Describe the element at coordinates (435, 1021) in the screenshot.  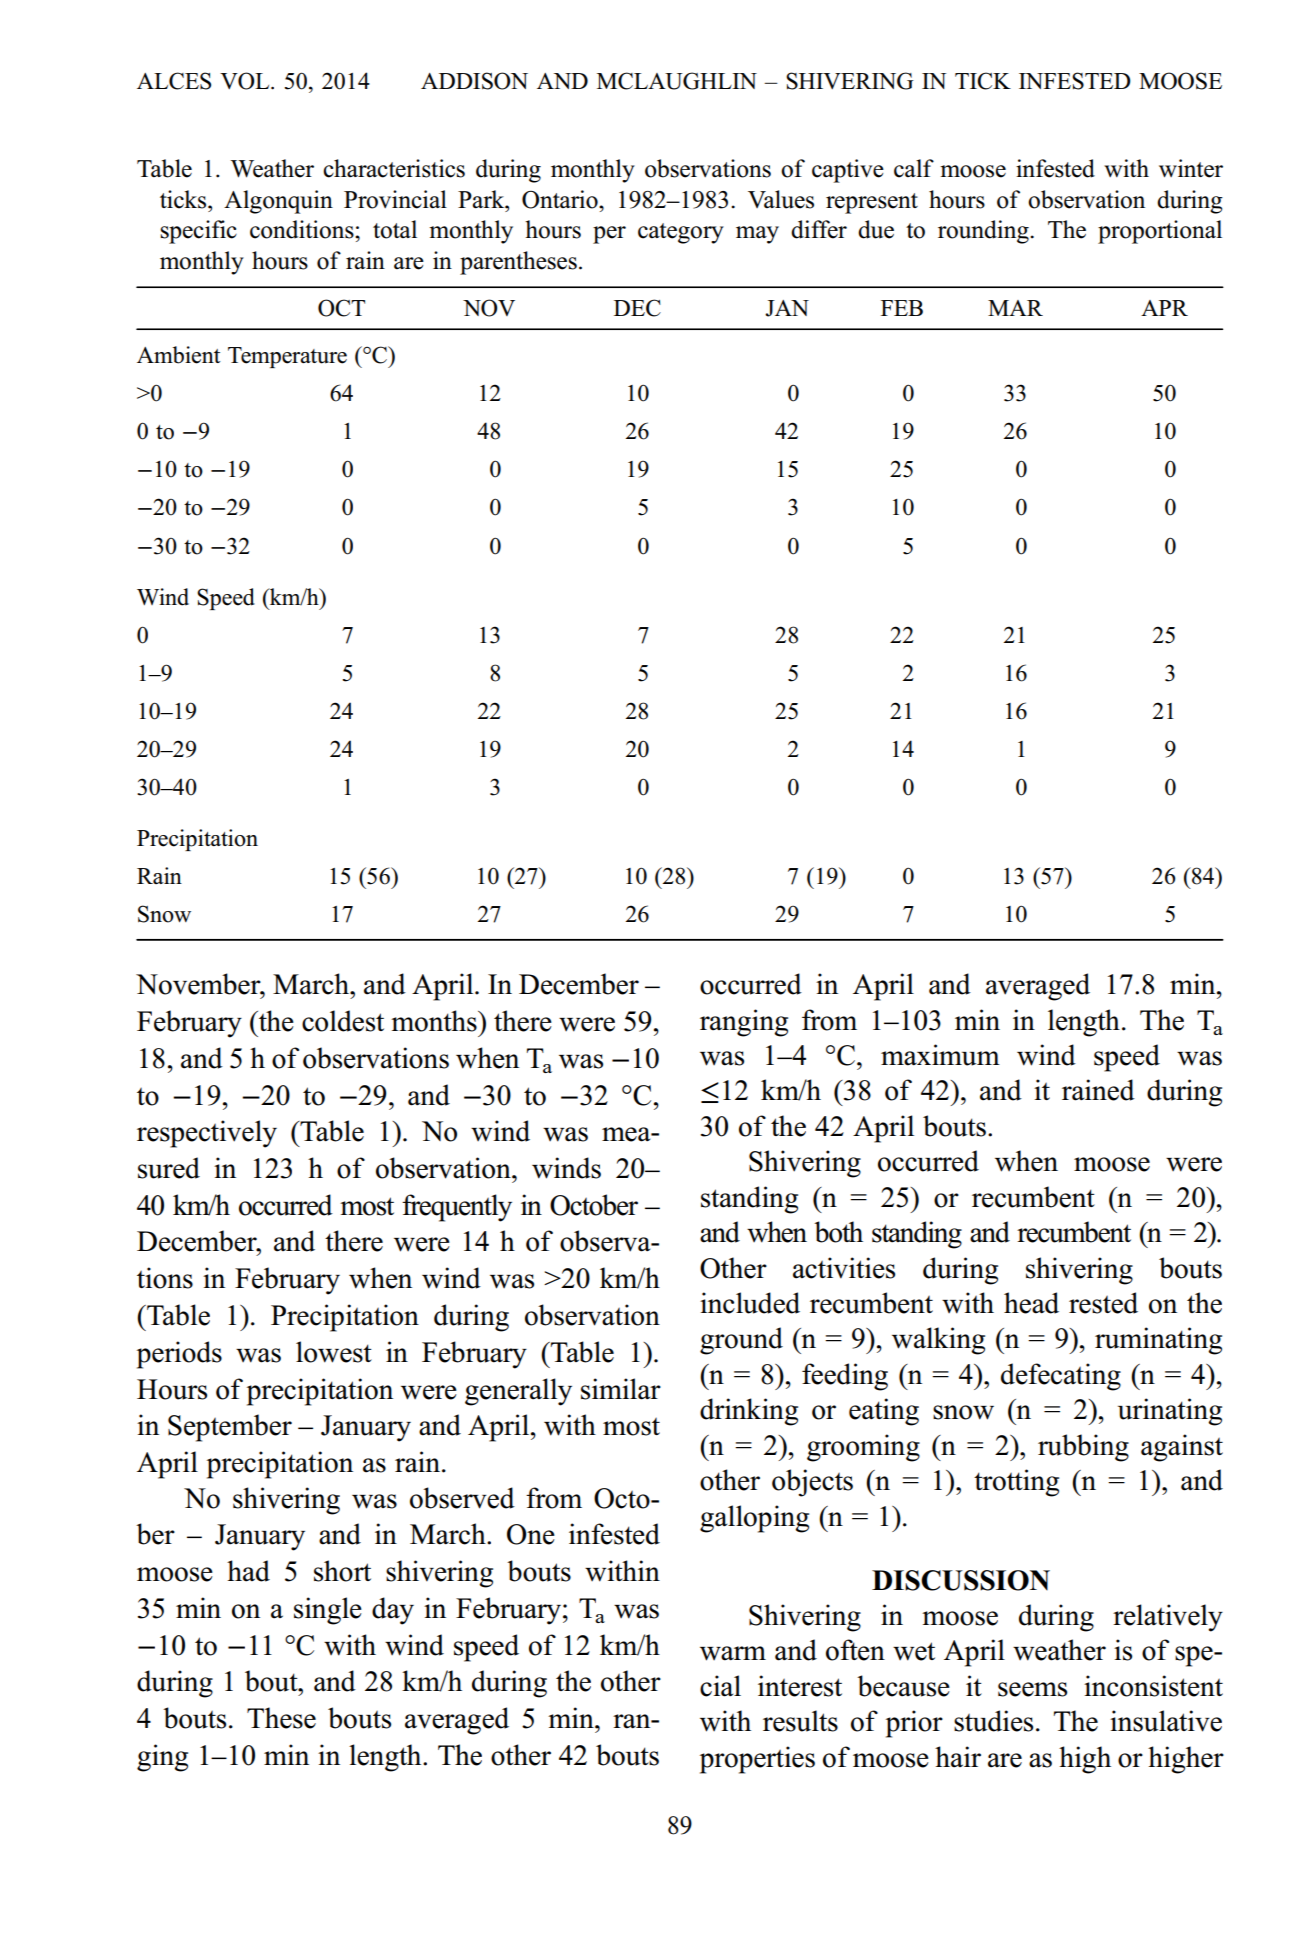
I see `months` at that location.
